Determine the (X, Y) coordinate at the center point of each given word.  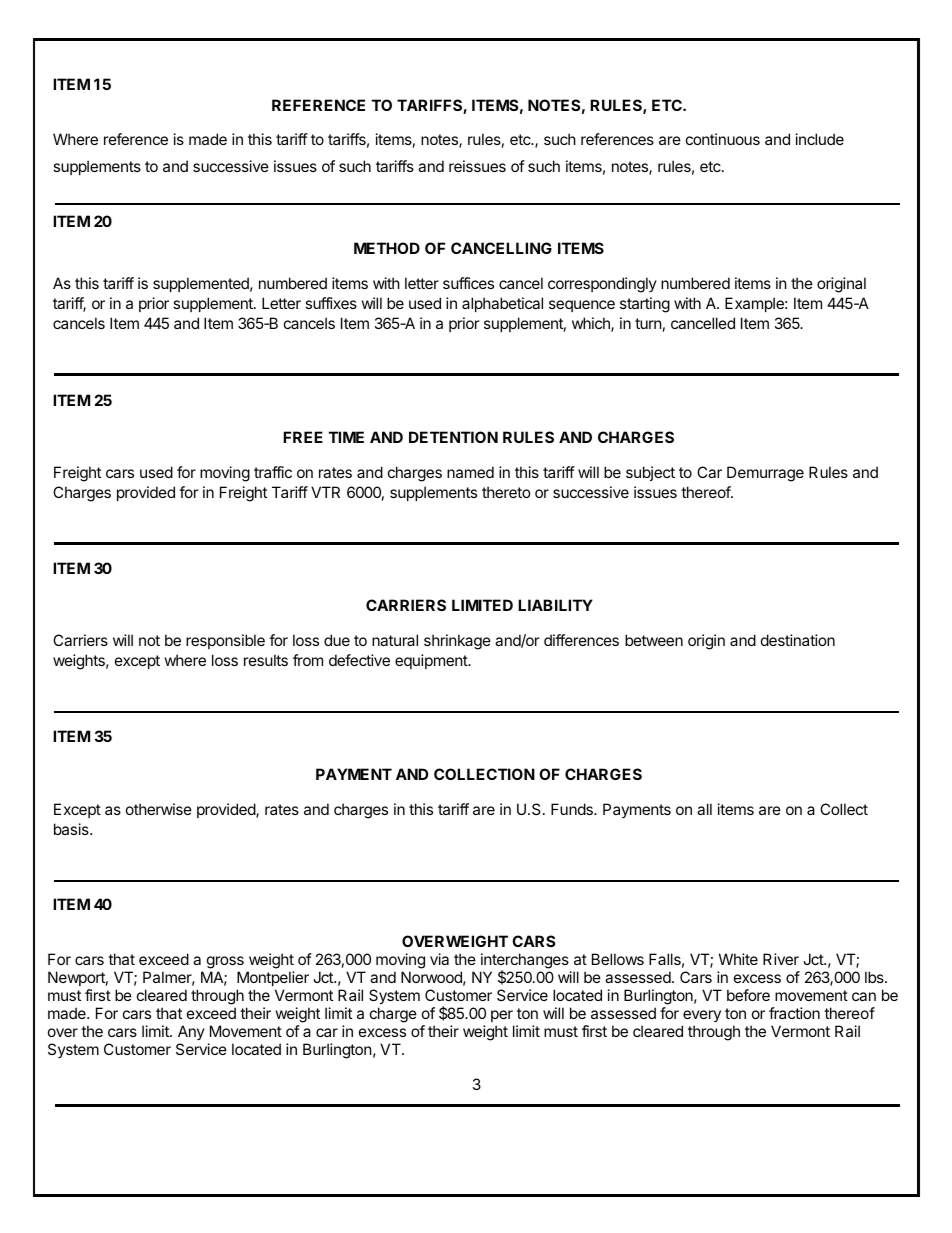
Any (191, 1032)
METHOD (387, 248)
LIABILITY (555, 605)
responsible (225, 641)
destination (798, 640)
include (820, 139)
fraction (794, 1013)
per (502, 1016)
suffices (468, 283)
